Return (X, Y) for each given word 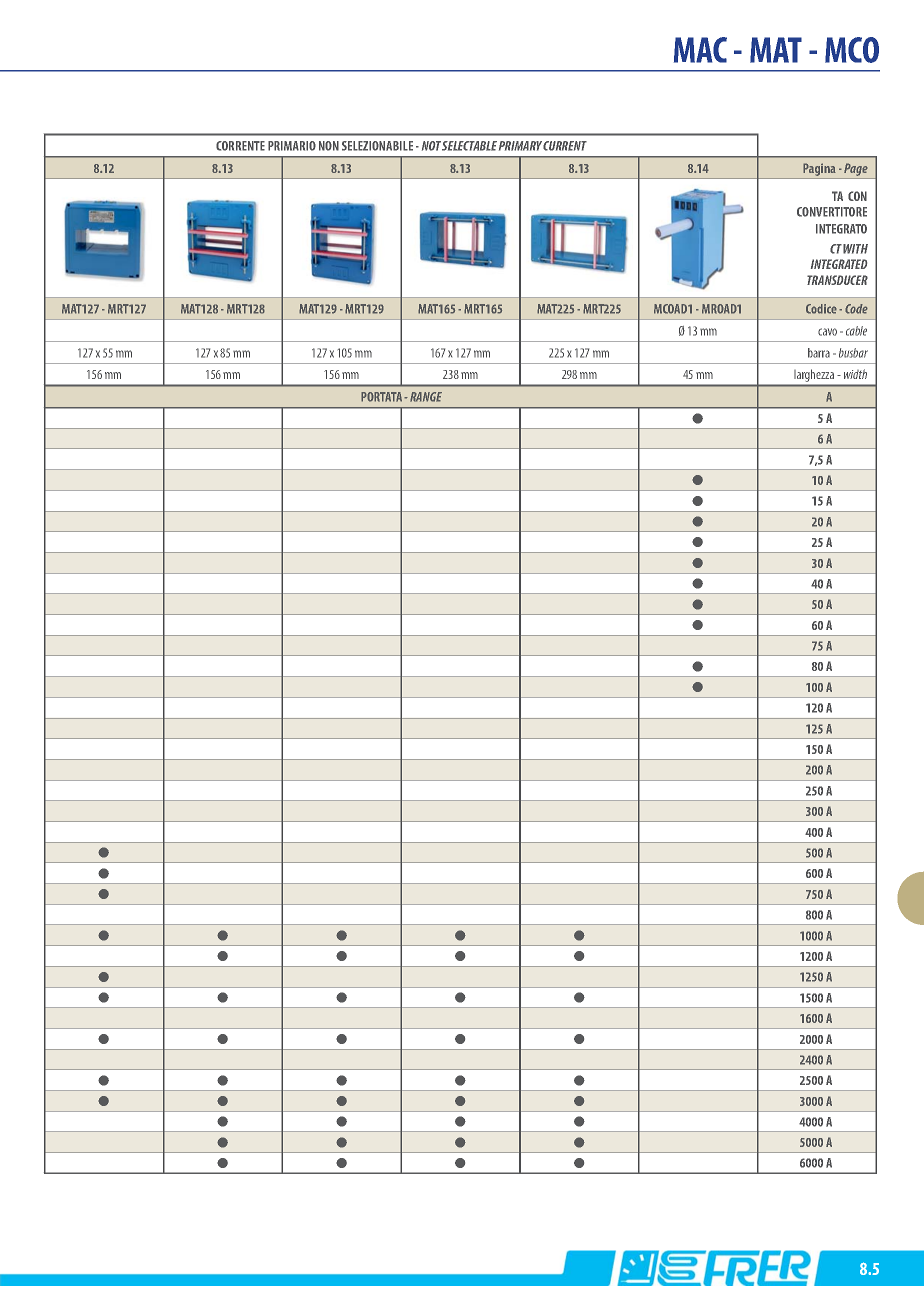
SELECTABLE (469, 146)
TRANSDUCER (837, 280)
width (855, 374)
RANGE (426, 397)
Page (856, 169)
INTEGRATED (839, 264)
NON (329, 146)
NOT (431, 146)
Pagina (819, 169)
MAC (700, 50)
